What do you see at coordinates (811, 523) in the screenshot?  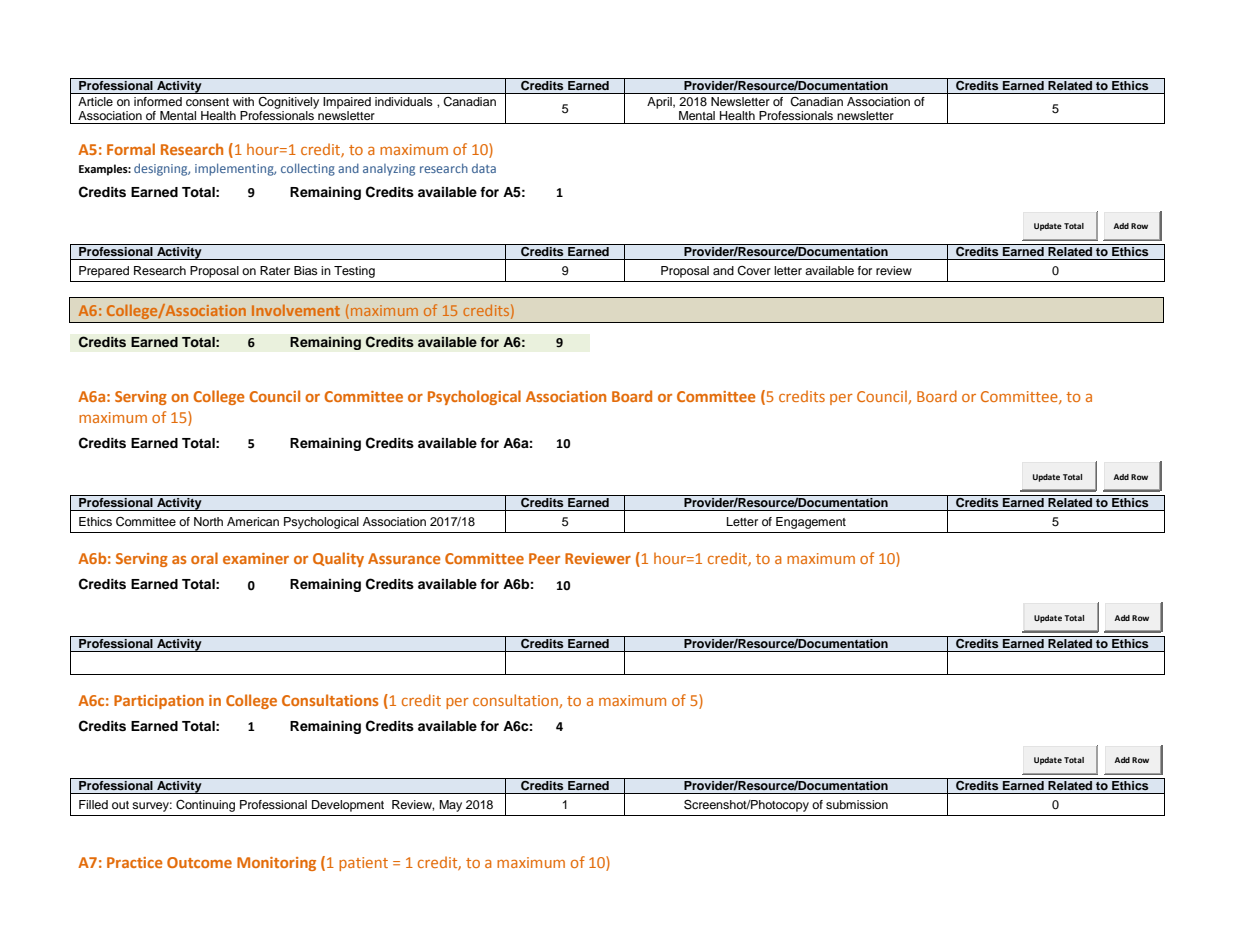 I see `Engagement` at bounding box center [811, 523].
